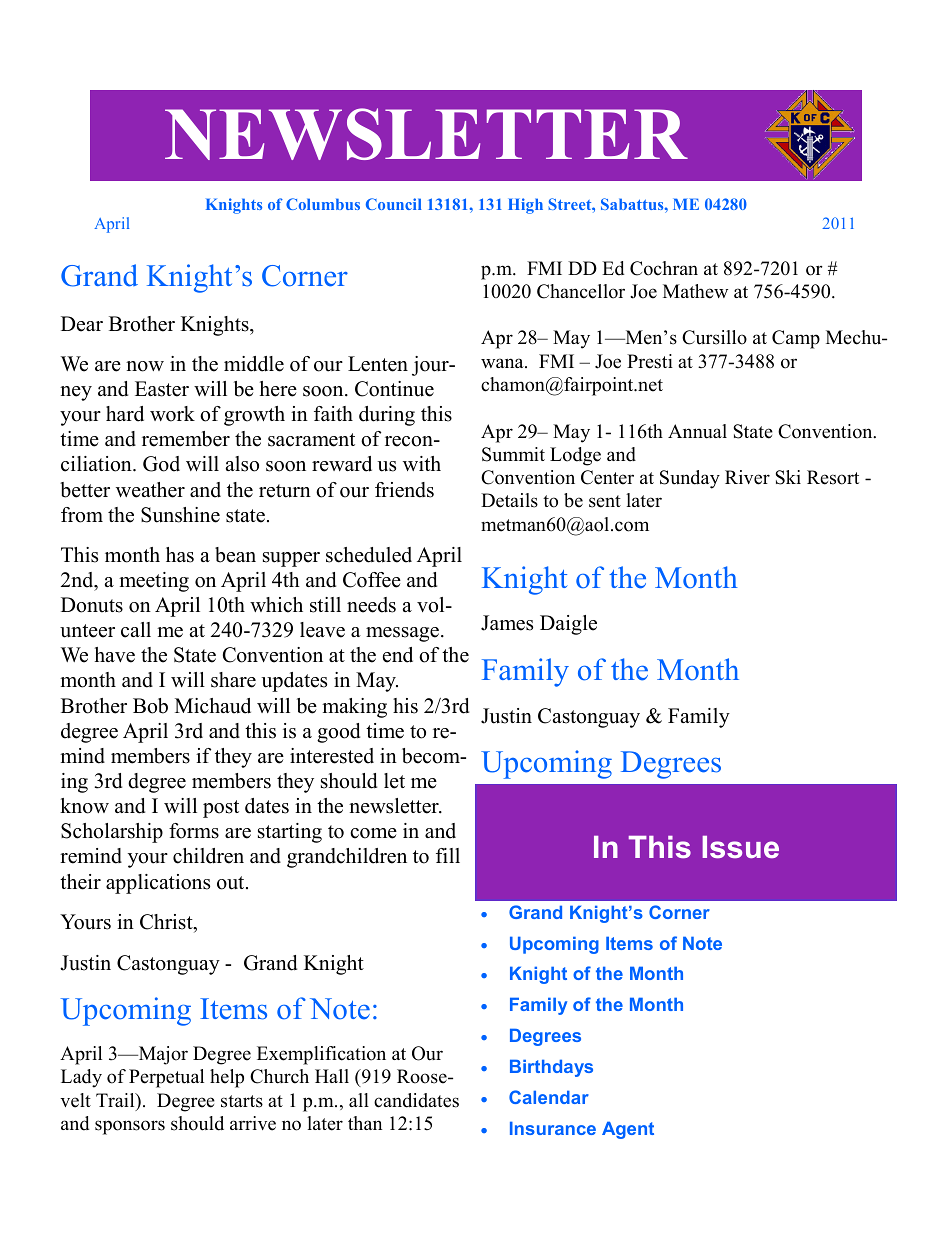 The image size is (952, 1233). Describe the element at coordinates (664, 268) in the screenshot. I see `Cochran` at that location.
